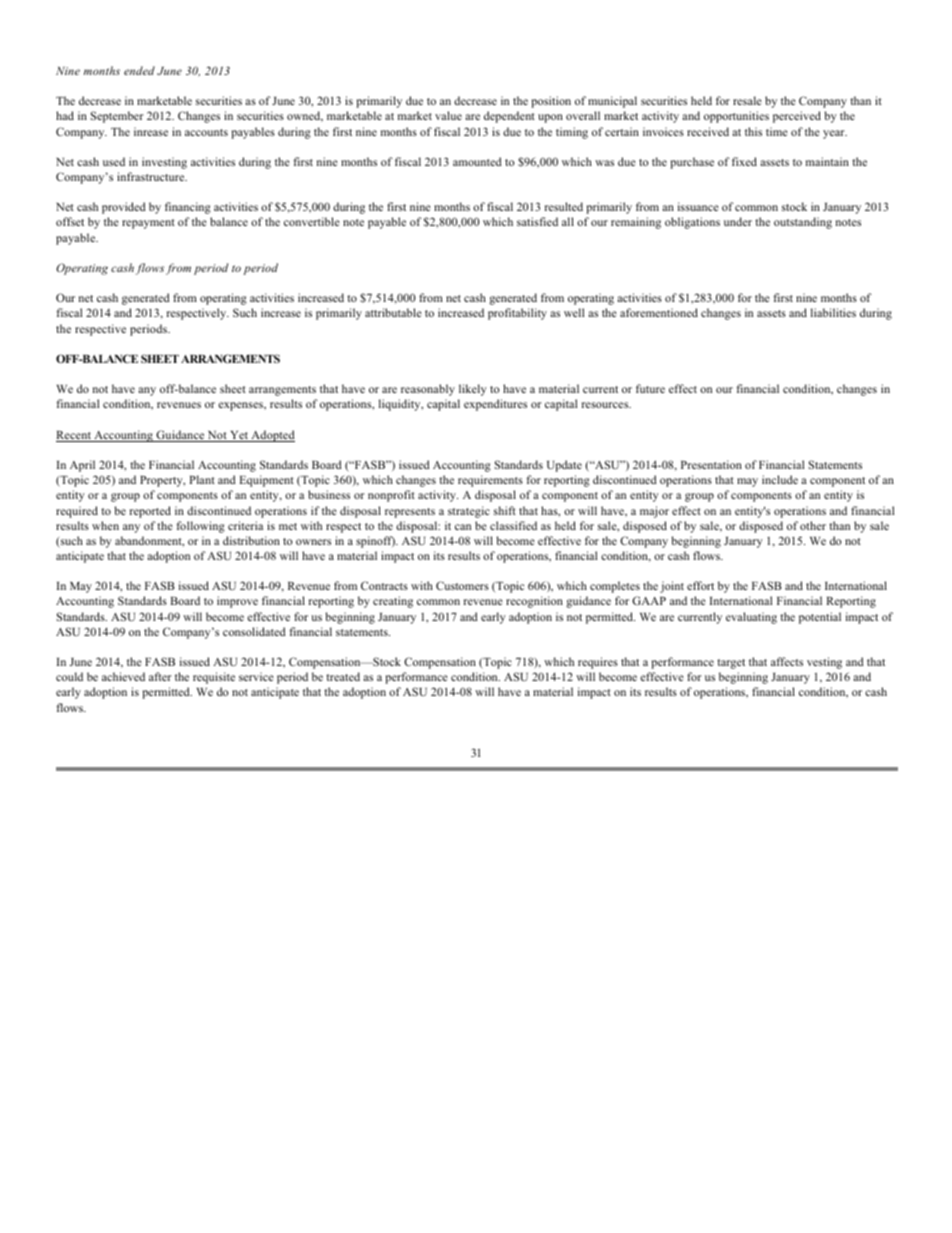 This page has width=952, height=1233. I want to click on repayment, so click(148, 224).
